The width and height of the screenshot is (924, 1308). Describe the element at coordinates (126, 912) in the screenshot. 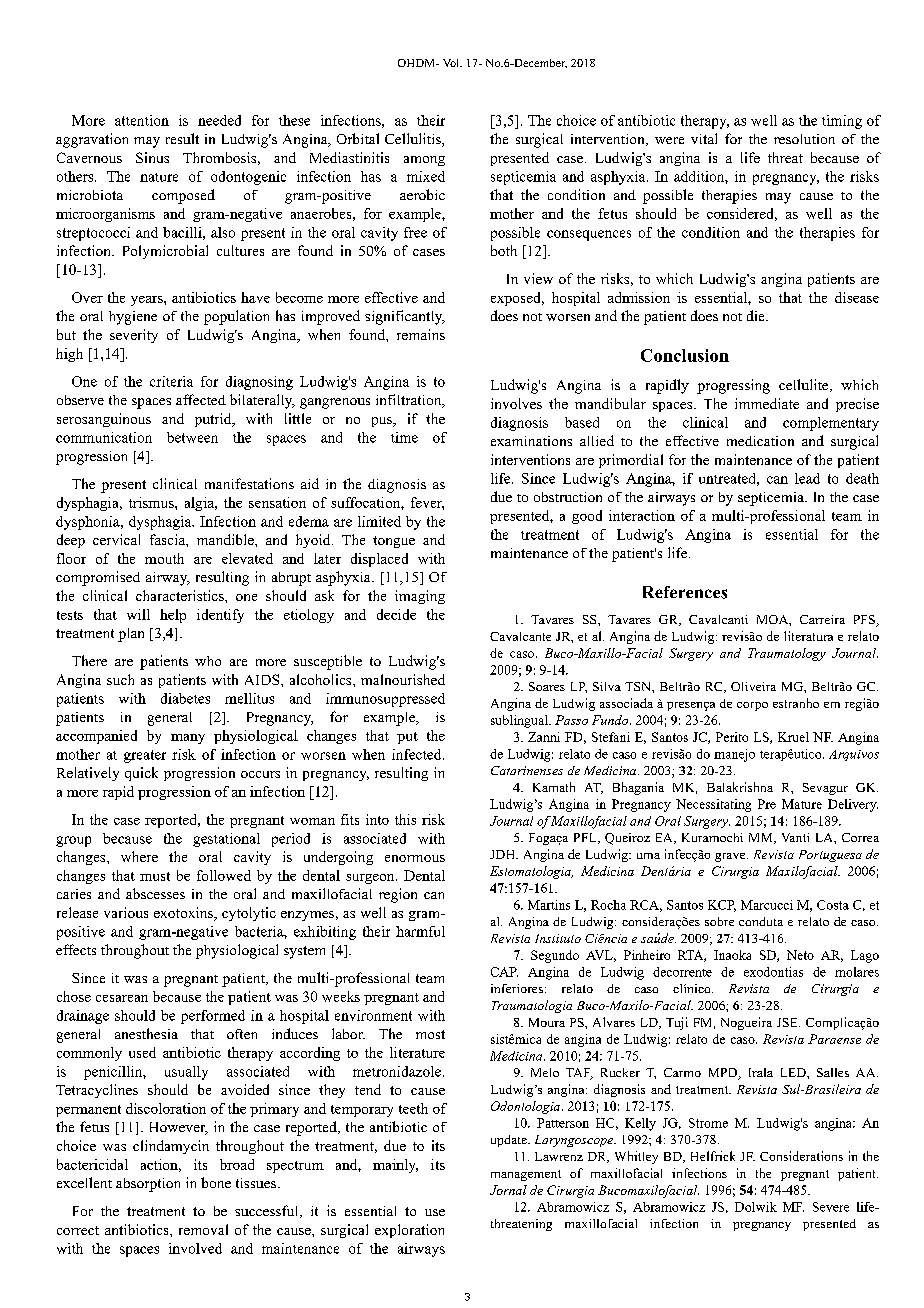

I see `various` at that location.
